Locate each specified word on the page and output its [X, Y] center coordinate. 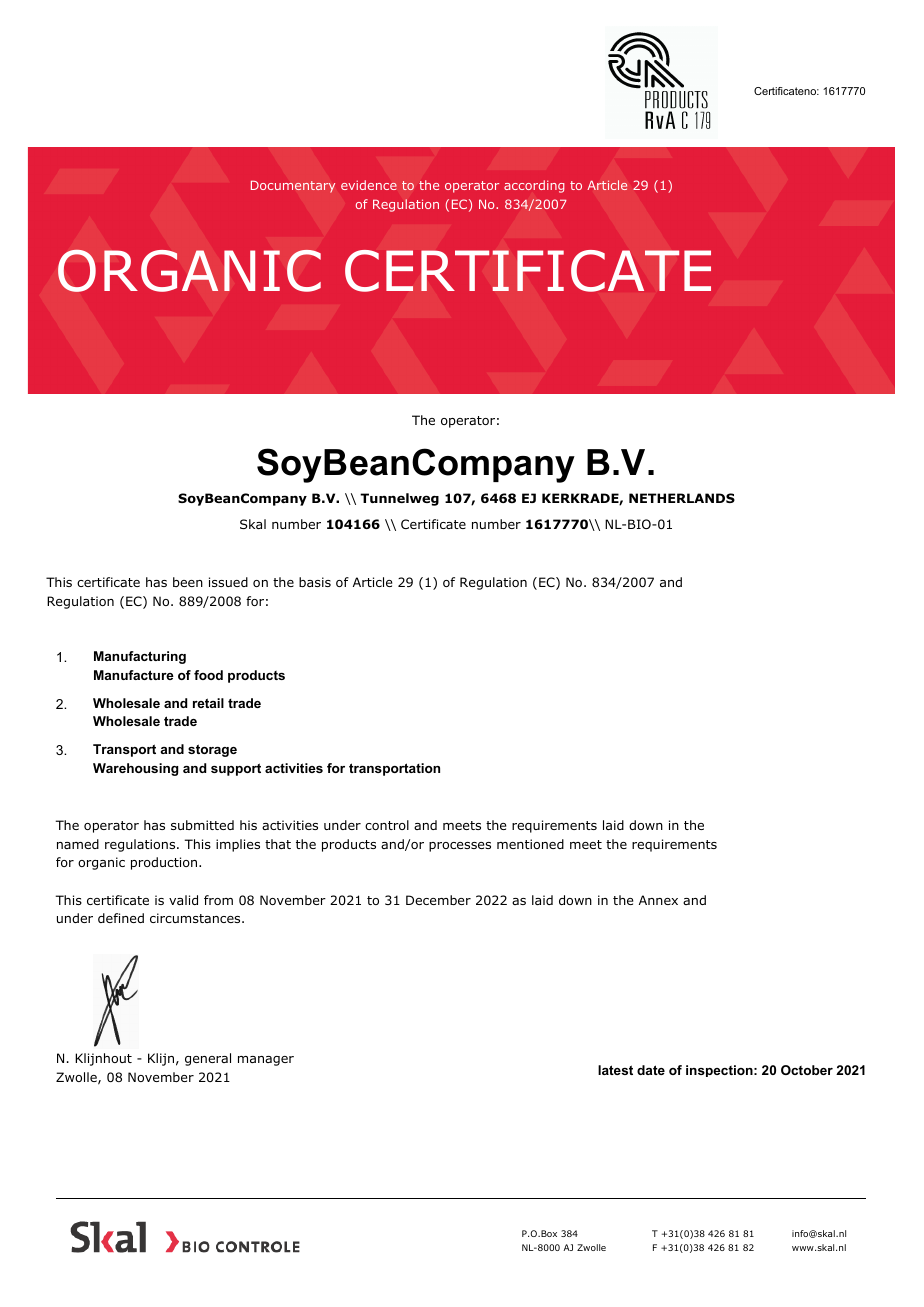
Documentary [293, 186]
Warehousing [135, 769]
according [534, 186]
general [208, 1059]
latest [615, 1070]
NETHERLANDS [682, 498]
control [387, 825]
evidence [369, 185]
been [188, 582]
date [651, 1070]
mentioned [530, 844]
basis [315, 582]
